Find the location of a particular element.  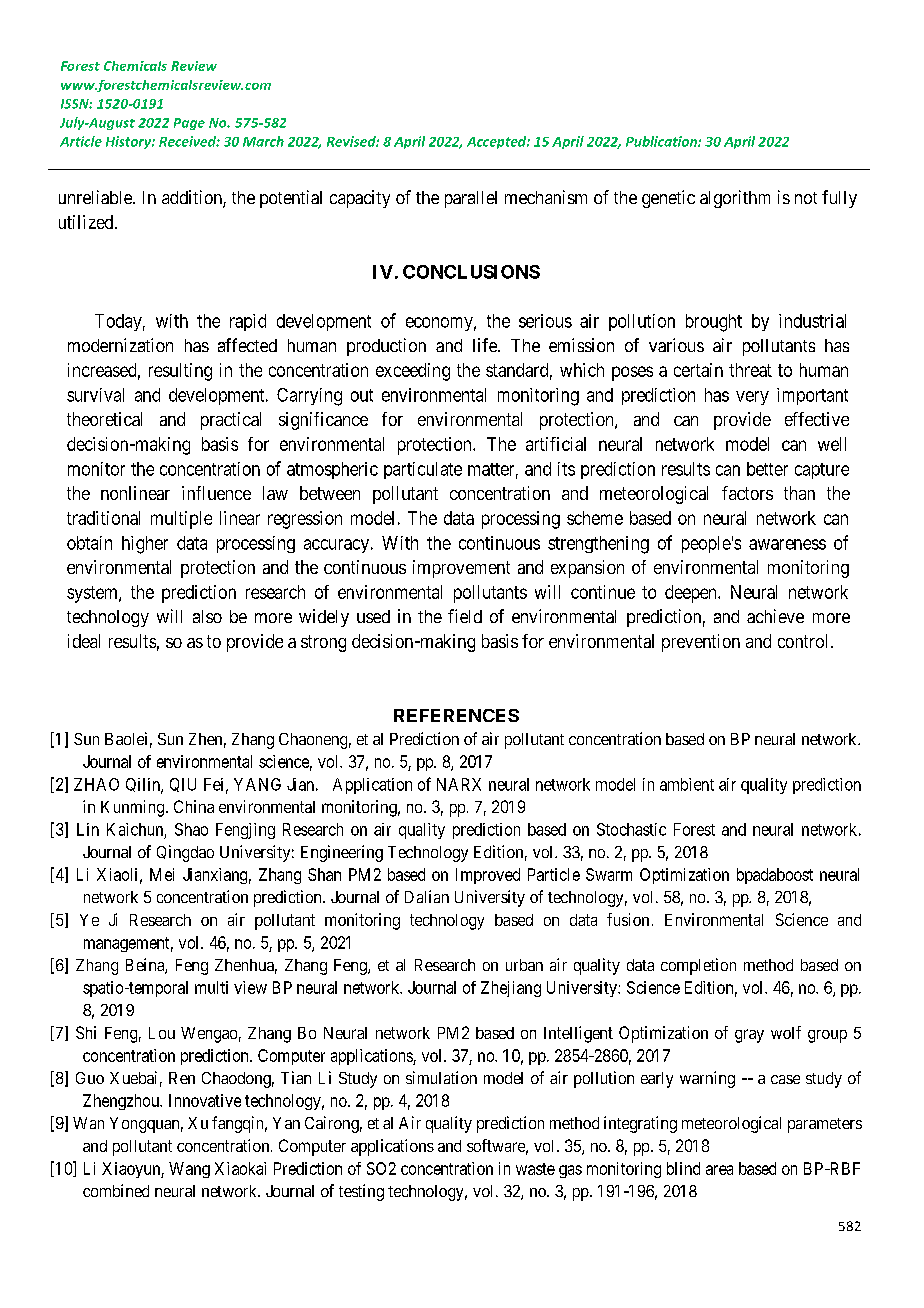

algorithm is located at coordinates (735, 199).
